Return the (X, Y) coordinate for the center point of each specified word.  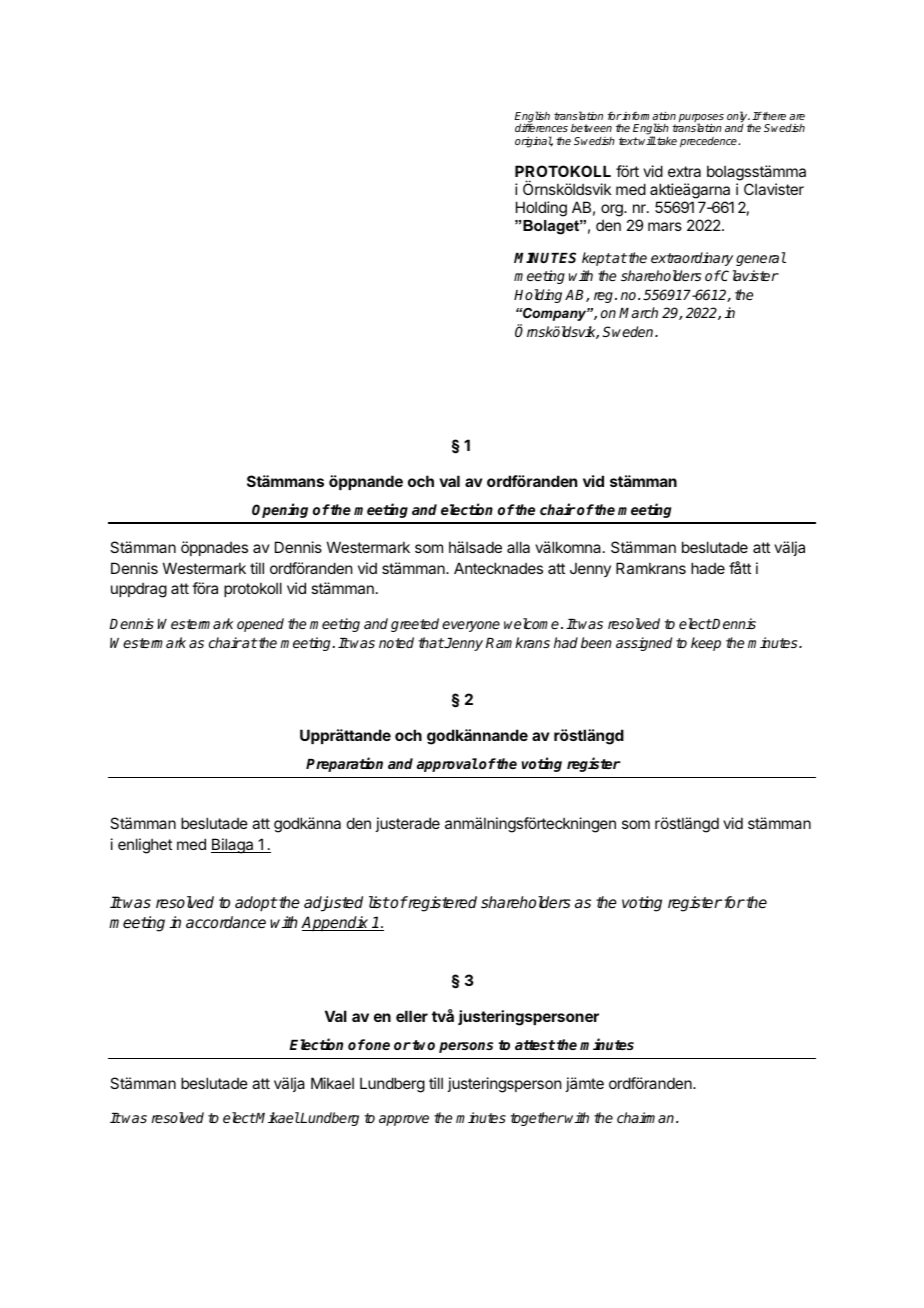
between (591, 128)
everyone (471, 626)
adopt (256, 904)
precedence (709, 142)
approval (447, 765)
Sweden (629, 331)
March (638, 312)
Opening (280, 510)
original (534, 142)
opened (260, 625)
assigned (644, 644)
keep (706, 644)
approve (404, 1120)
